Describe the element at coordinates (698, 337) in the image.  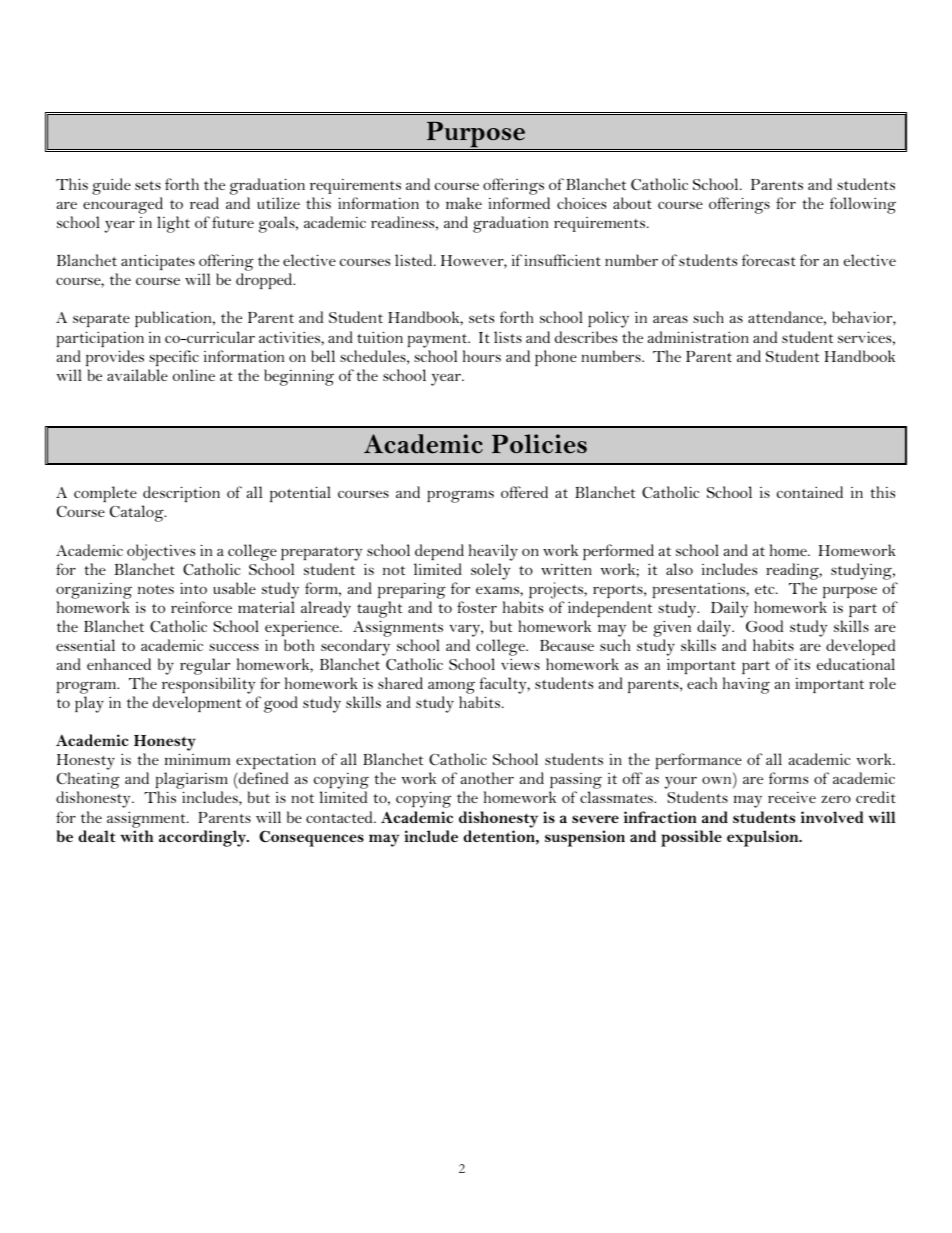
I see `administration` at that location.
